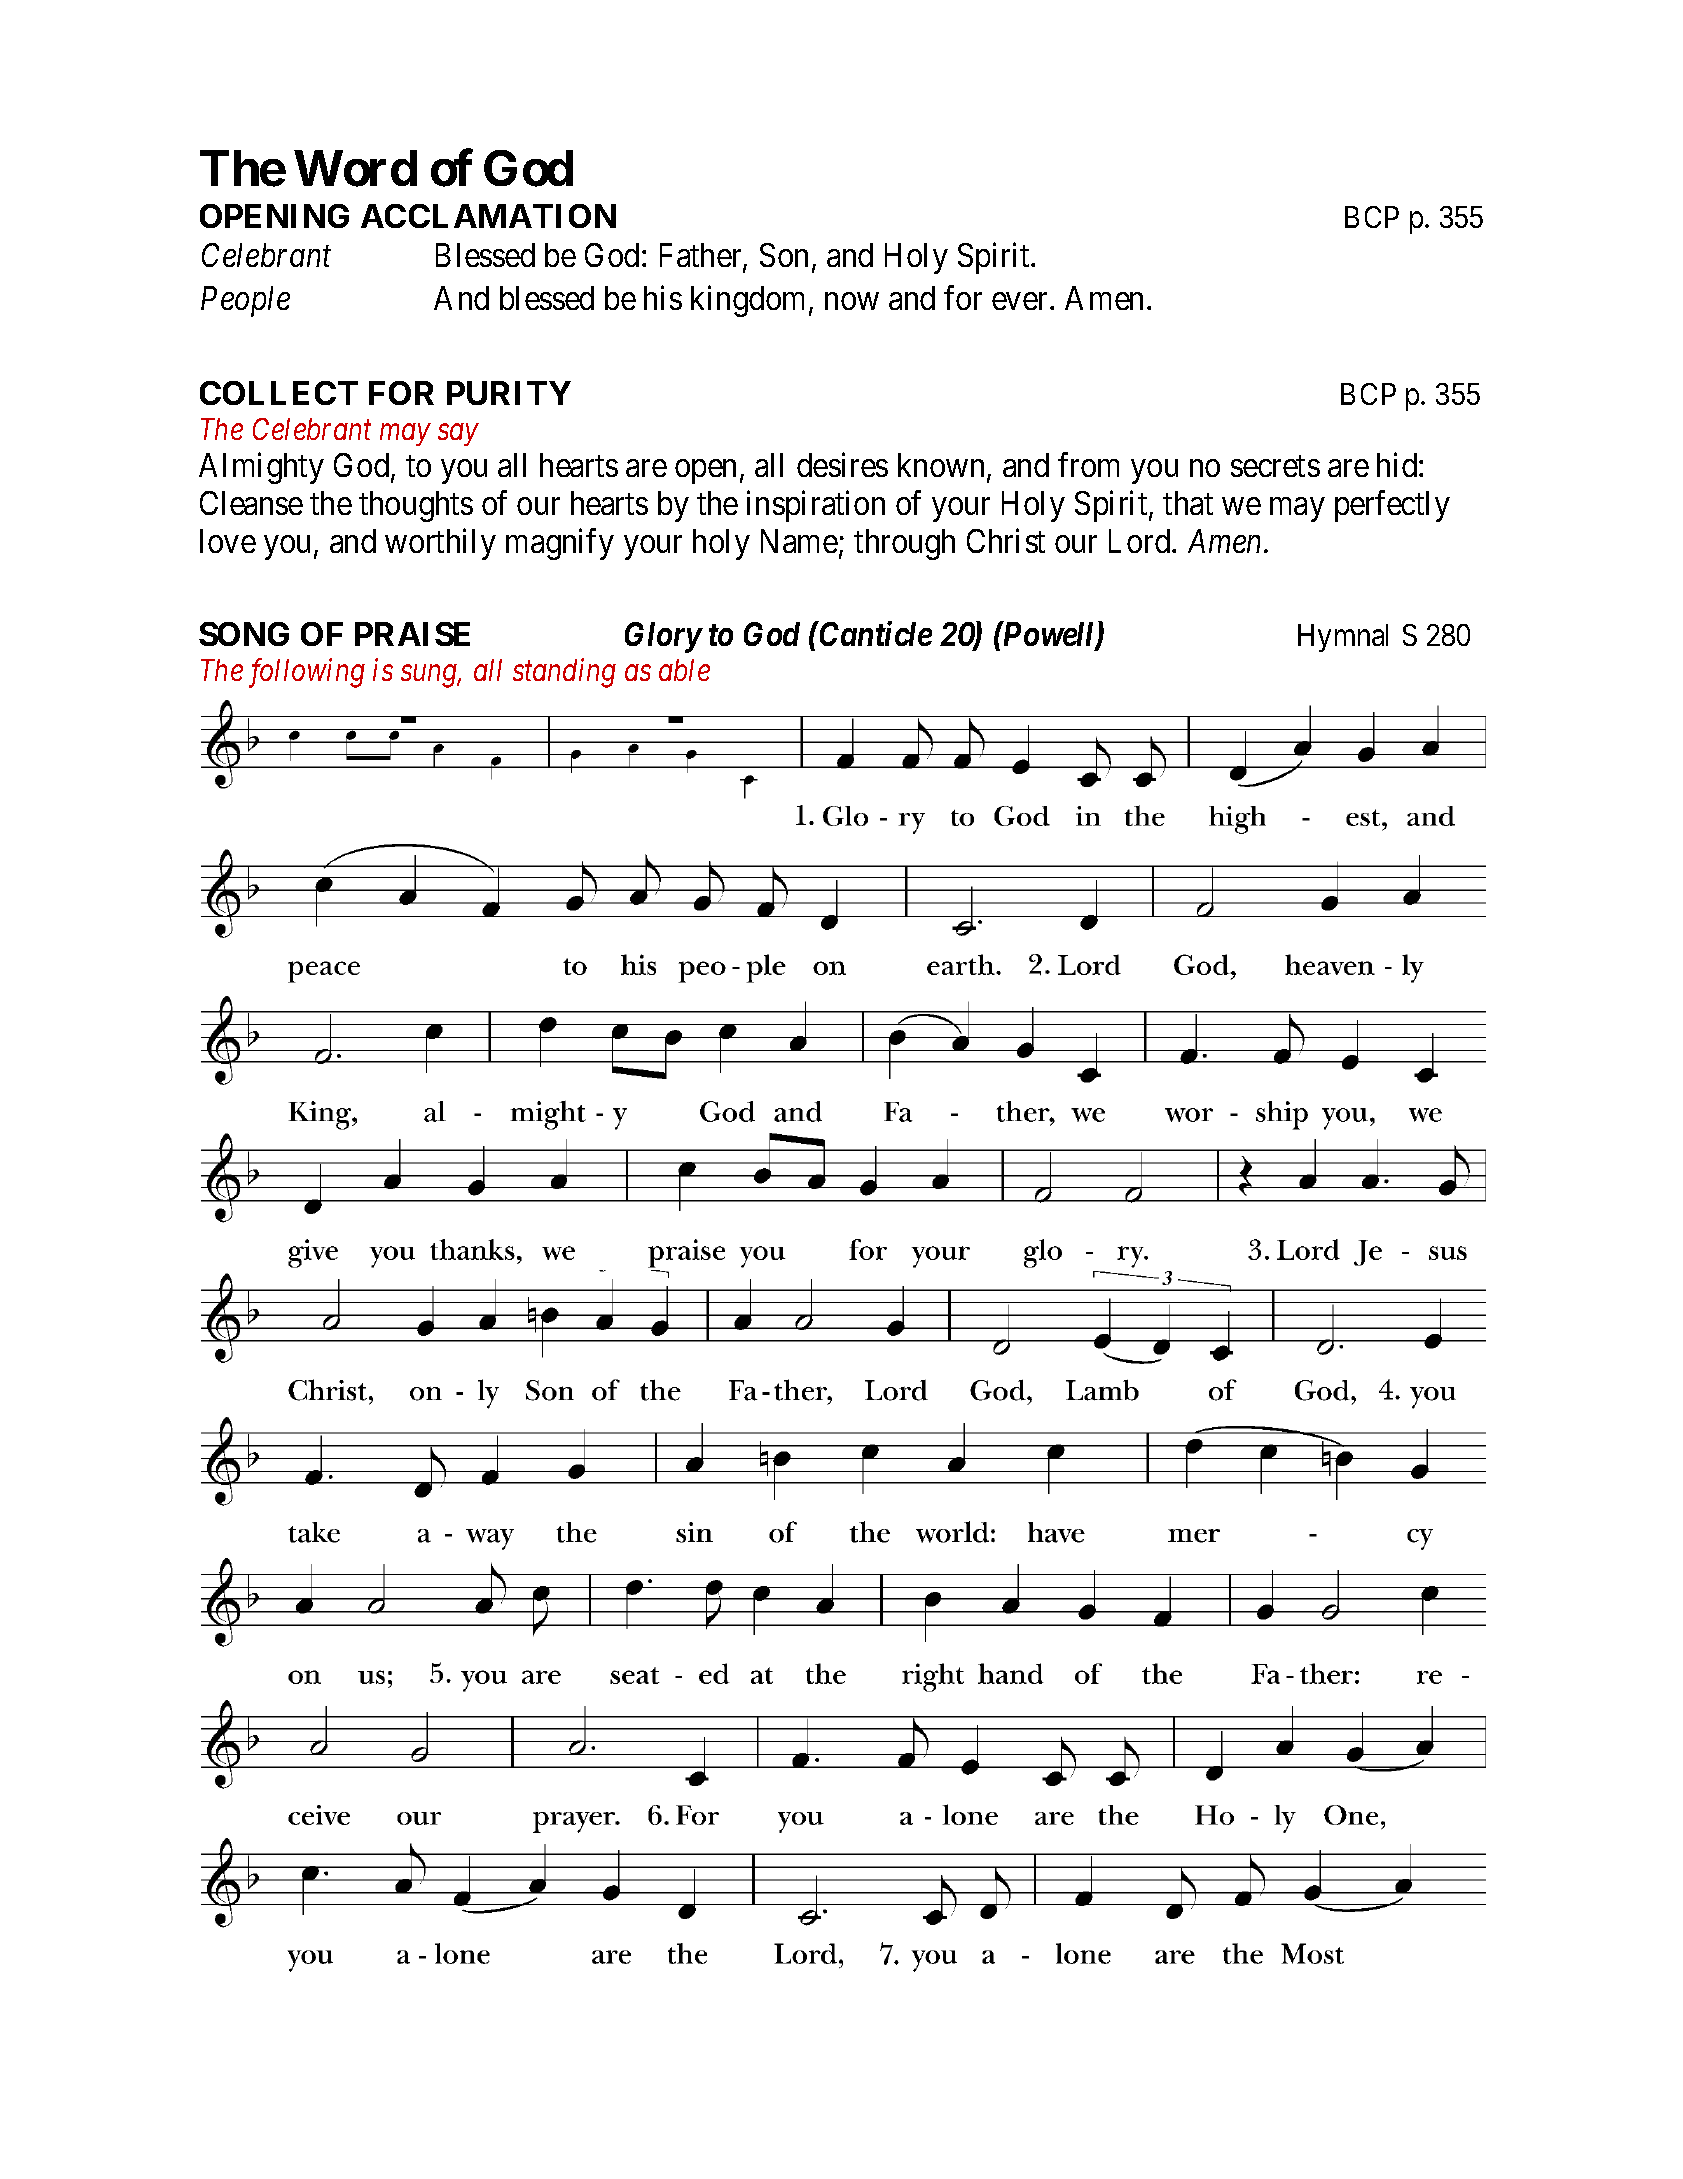  I want to click on ACCLAMATION, so click(488, 216).
